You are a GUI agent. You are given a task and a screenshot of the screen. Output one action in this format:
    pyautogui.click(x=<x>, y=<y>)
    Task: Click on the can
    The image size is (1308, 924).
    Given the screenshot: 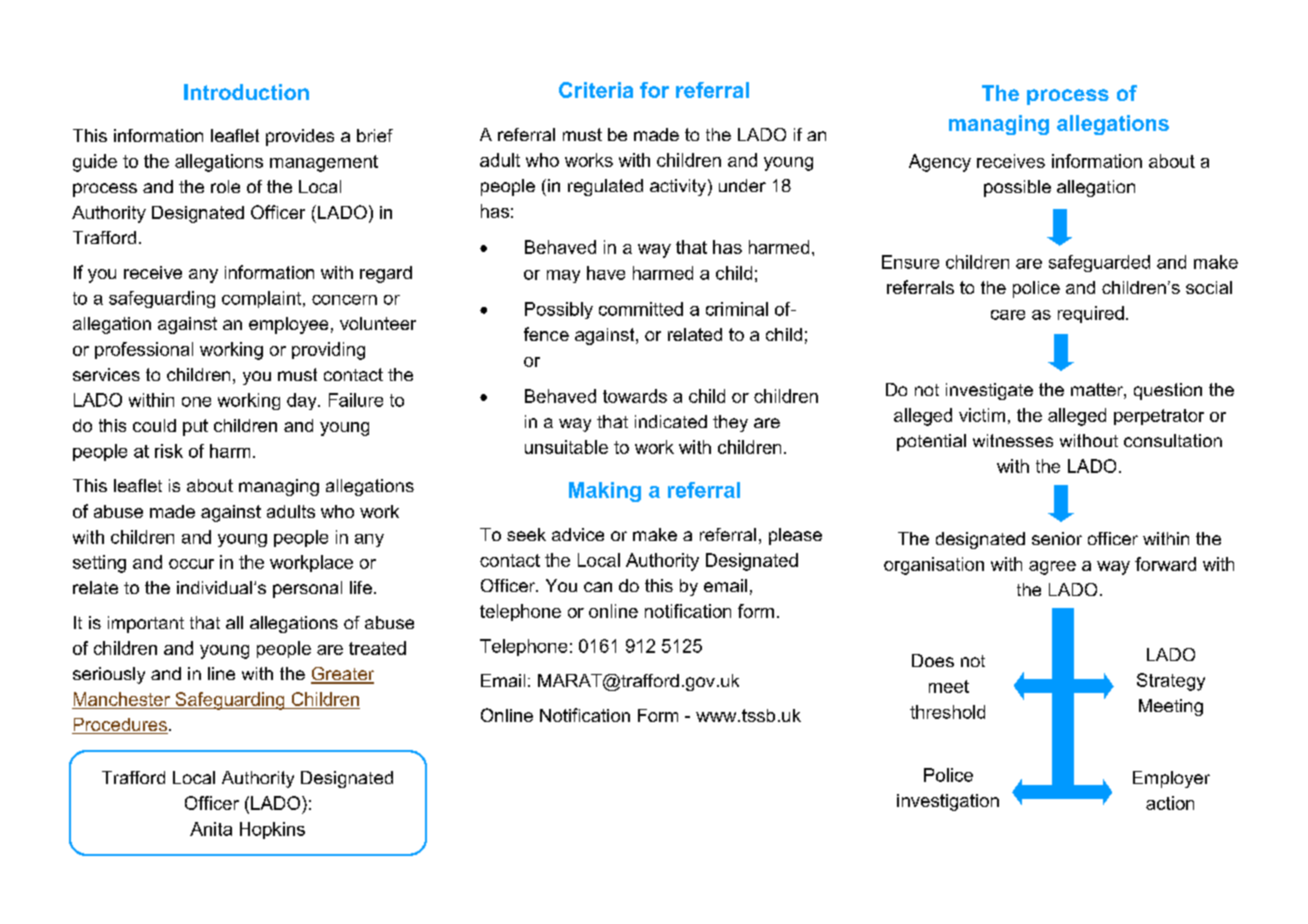 What is the action you would take?
    pyautogui.click(x=598, y=587)
